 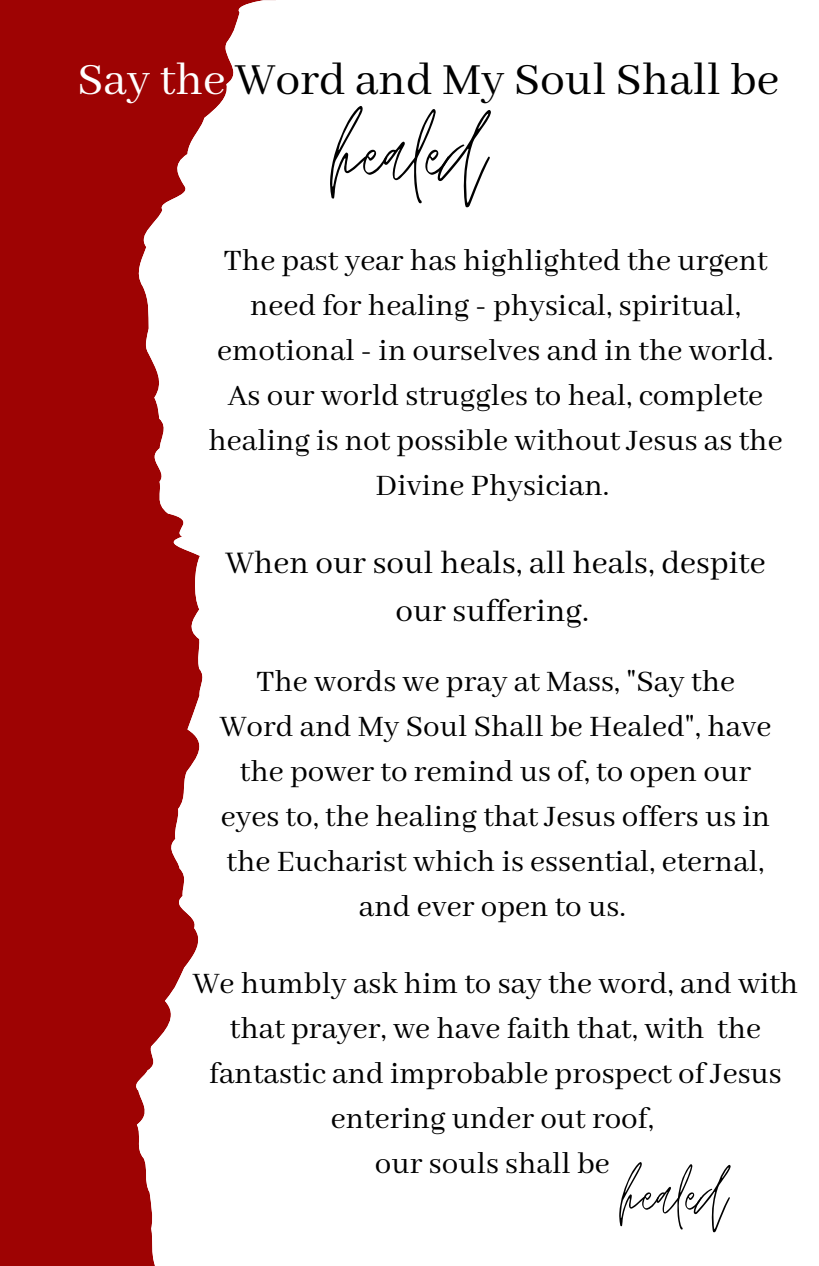 I want to click on under, so click(x=493, y=1118).
